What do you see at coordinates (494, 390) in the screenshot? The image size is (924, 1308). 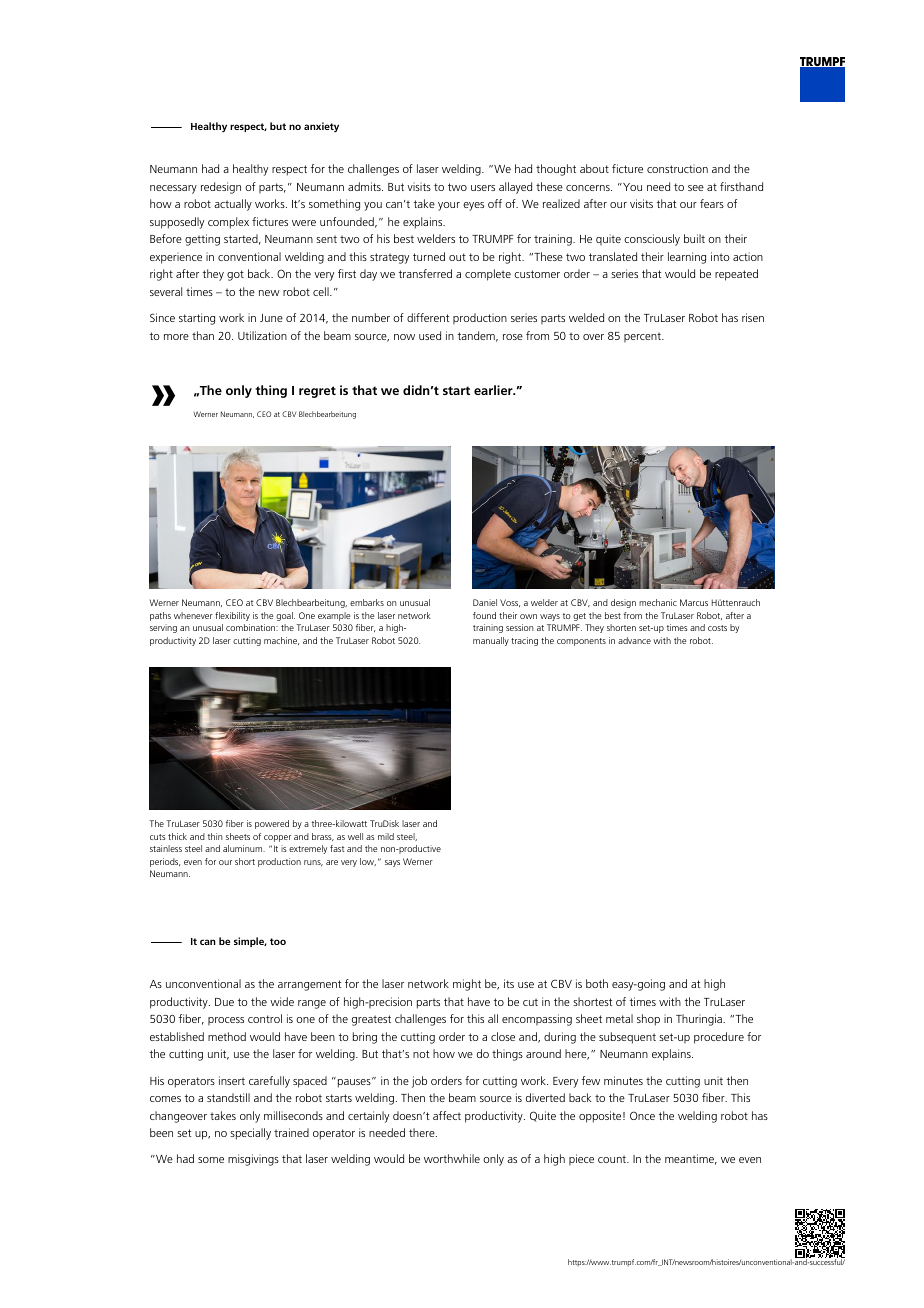 I see `earlier` at bounding box center [494, 390].
